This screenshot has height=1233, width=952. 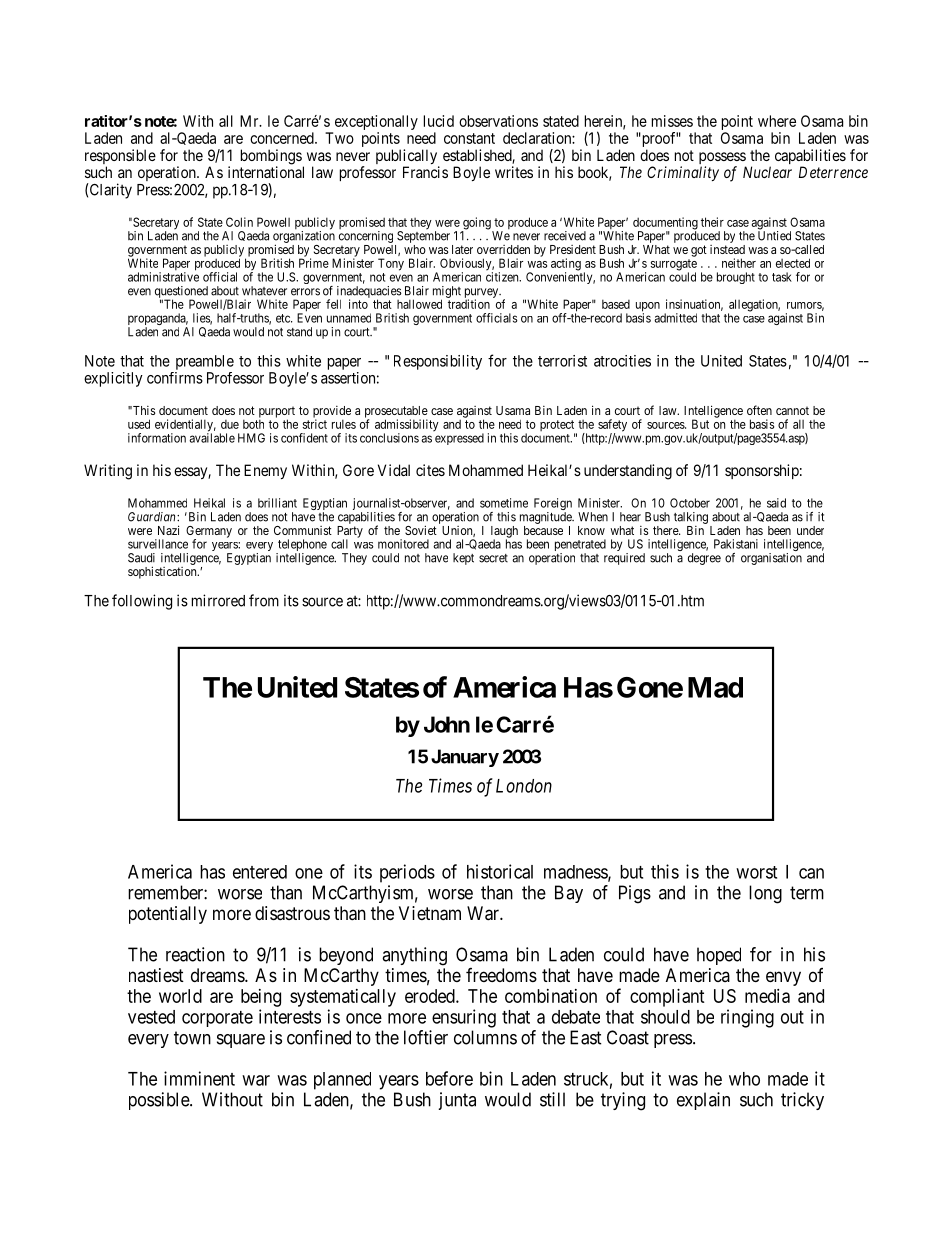 What do you see at coordinates (465, 758) in the screenshot?
I see `January` at bounding box center [465, 758].
